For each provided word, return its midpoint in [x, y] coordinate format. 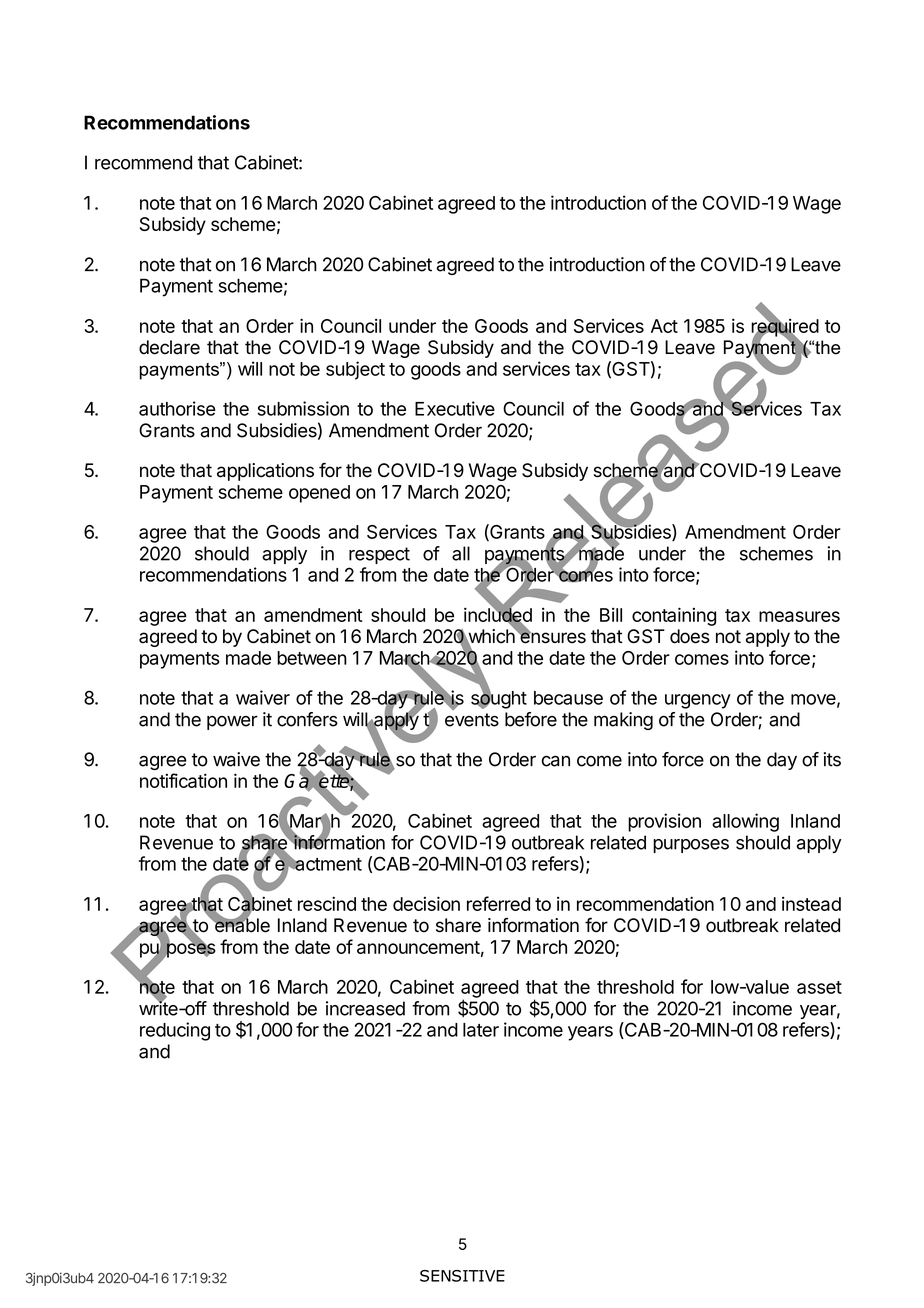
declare [169, 347]
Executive [455, 408]
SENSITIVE [462, 1276]
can [556, 761]
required [785, 328]
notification [183, 780]
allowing [745, 822]
